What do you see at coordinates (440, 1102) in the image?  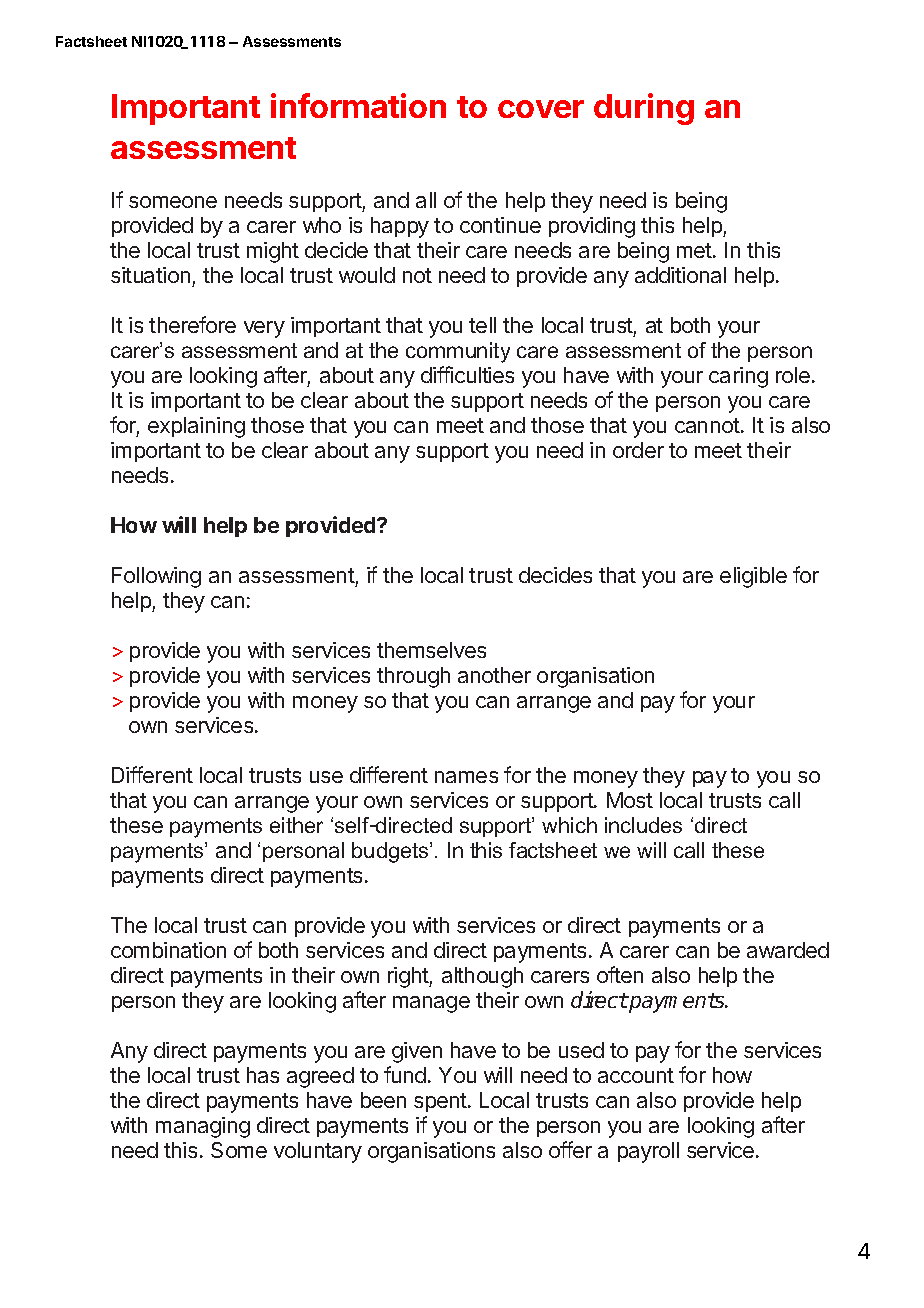 I see `spent` at bounding box center [440, 1102].
